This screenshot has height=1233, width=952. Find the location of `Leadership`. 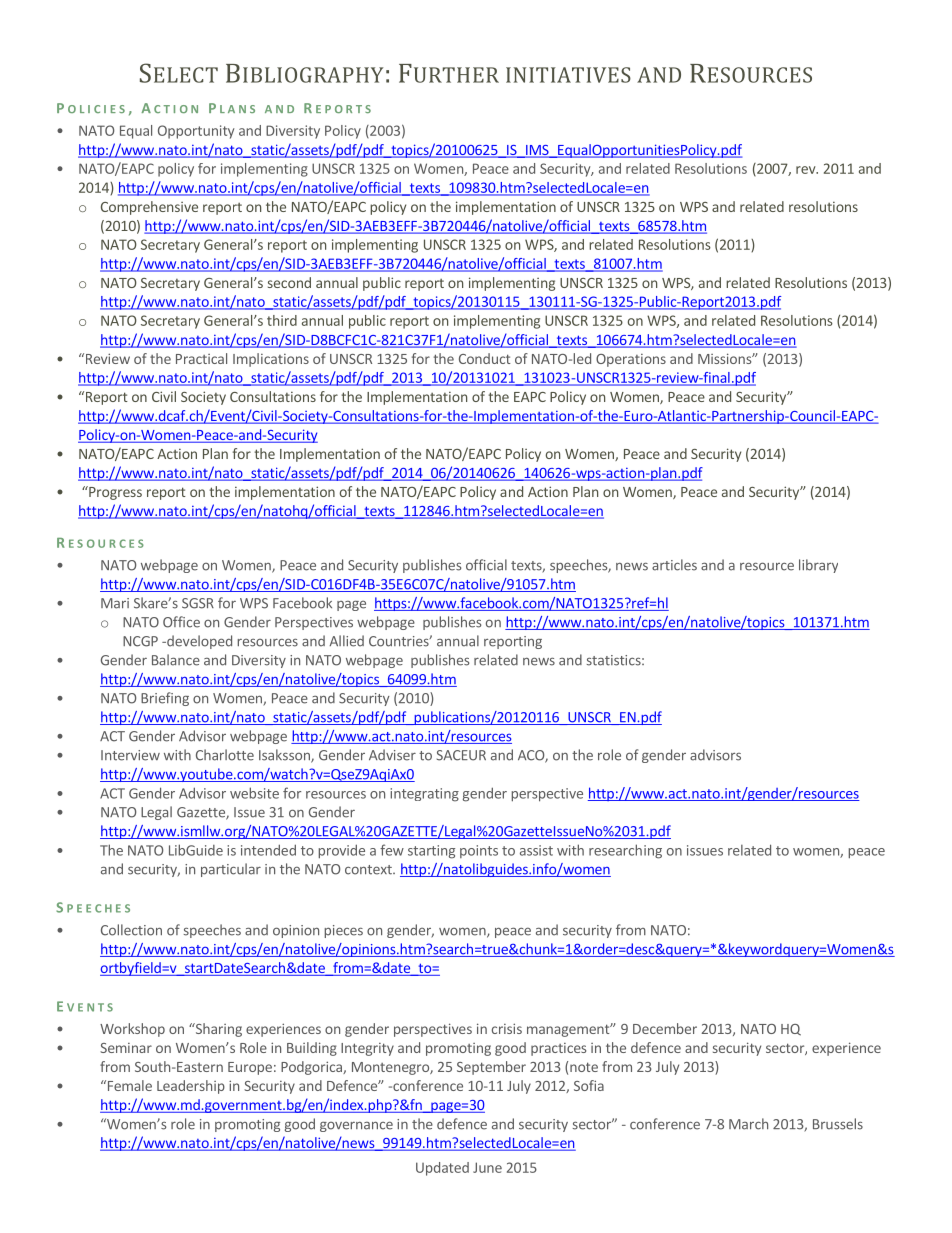

Leadership is located at coordinates (191, 1087).
